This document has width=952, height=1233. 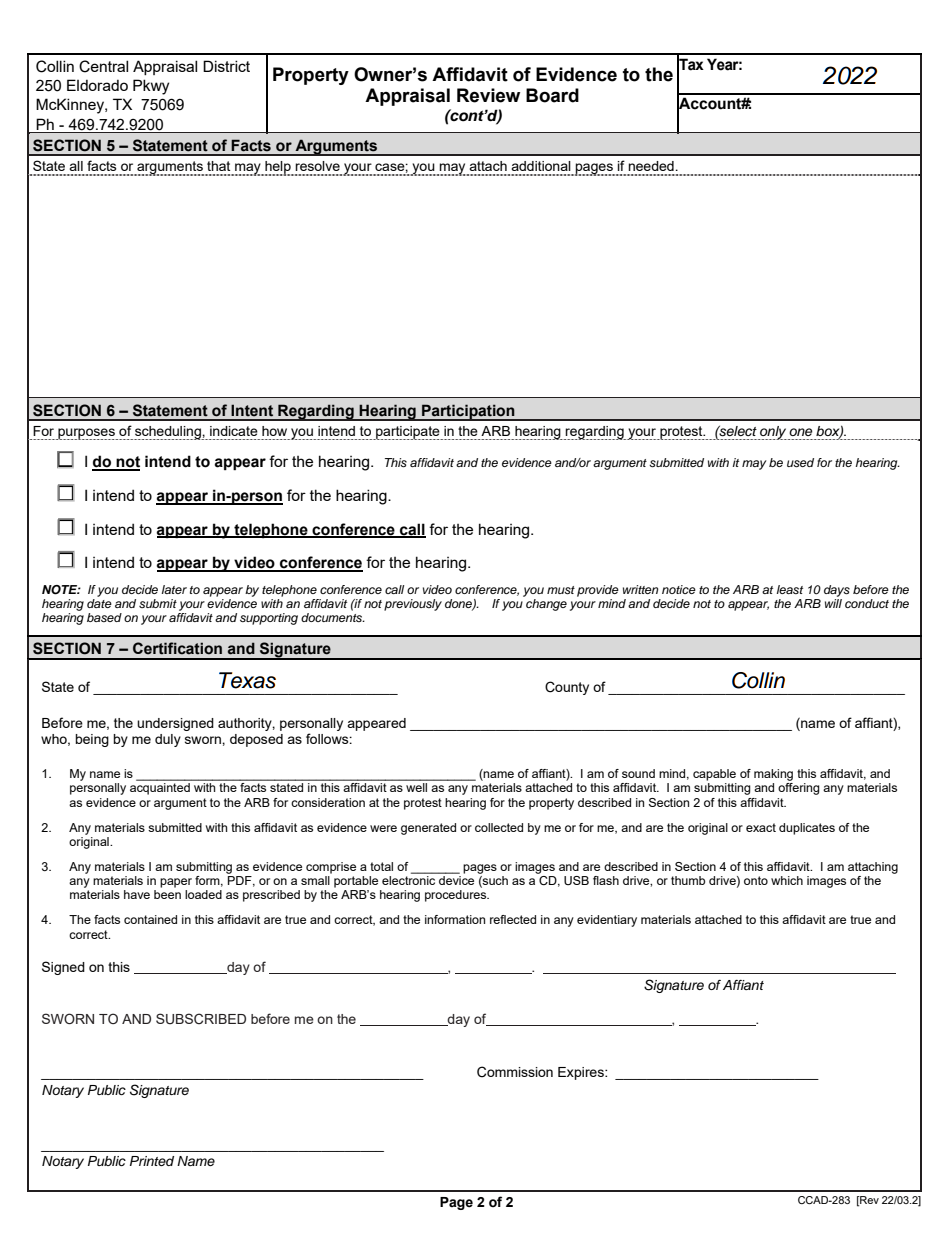 I want to click on Printed, so click(x=152, y=1161).
